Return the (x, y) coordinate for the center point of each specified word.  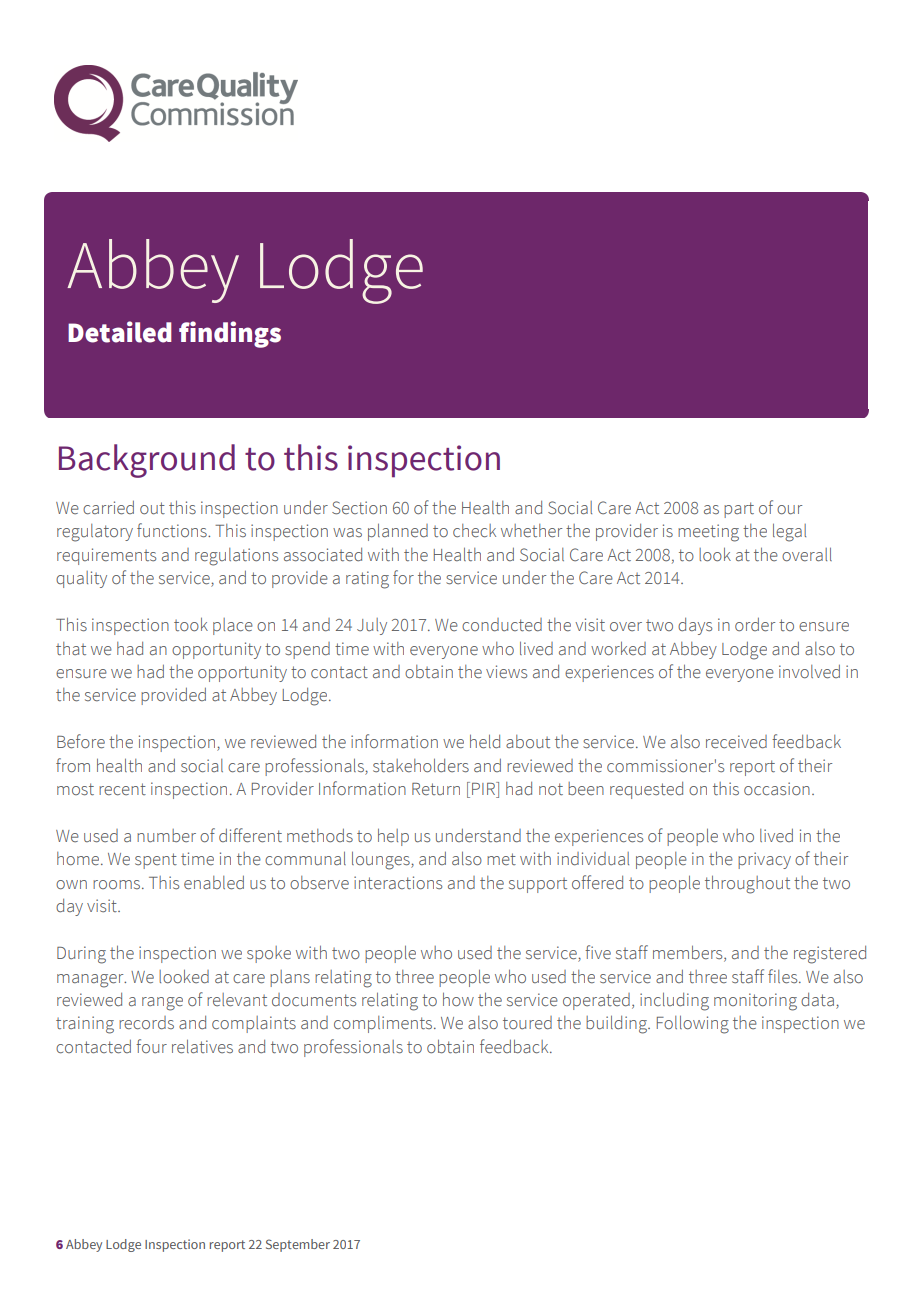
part (739, 510)
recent (122, 789)
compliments (384, 1024)
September (298, 1245)
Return (436, 789)
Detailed (120, 332)
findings (230, 334)
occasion (777, 789)
